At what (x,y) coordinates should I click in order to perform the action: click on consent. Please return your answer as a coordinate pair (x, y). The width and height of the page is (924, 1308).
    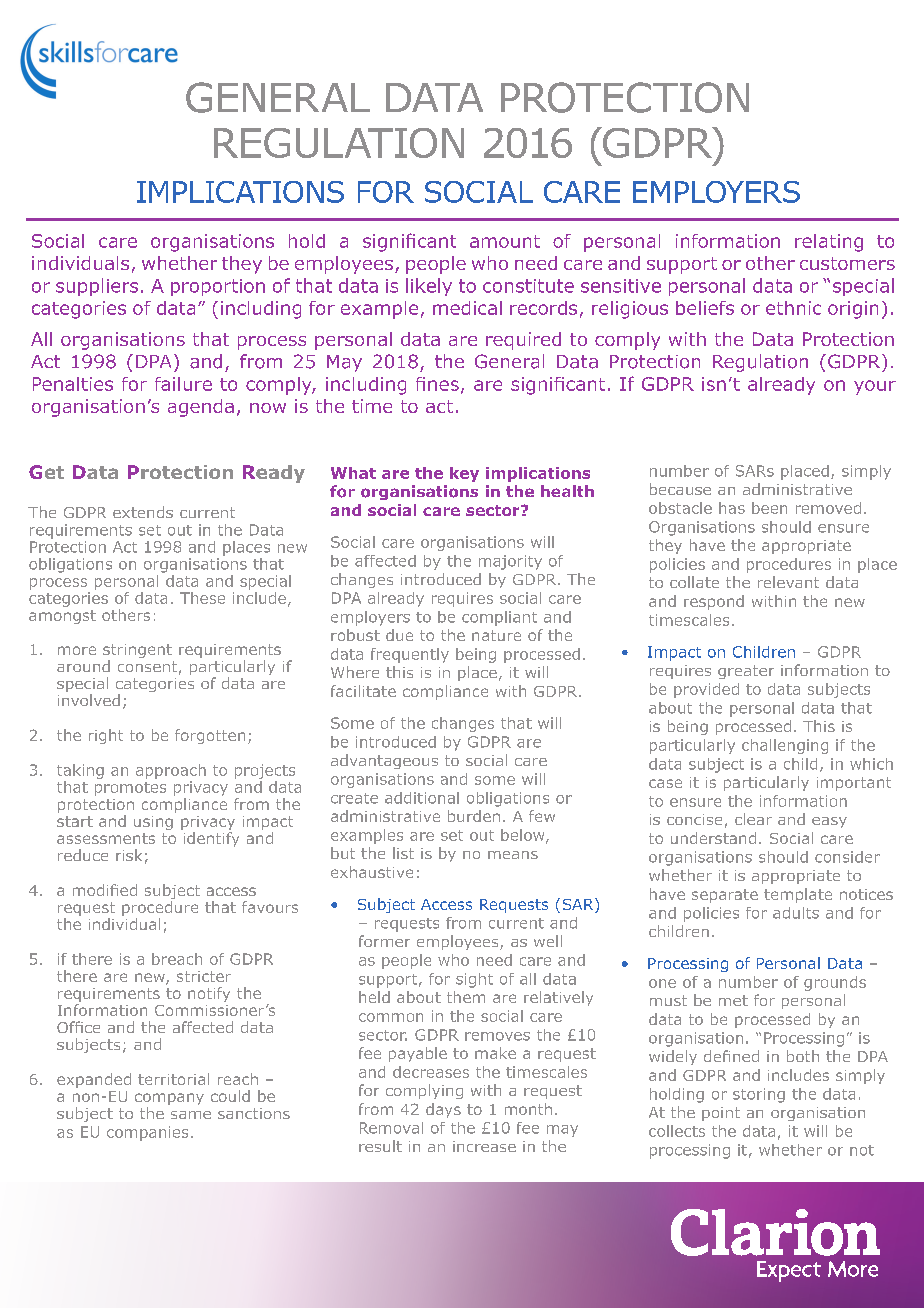
    Looking at the image, I should click on (147, 666).
